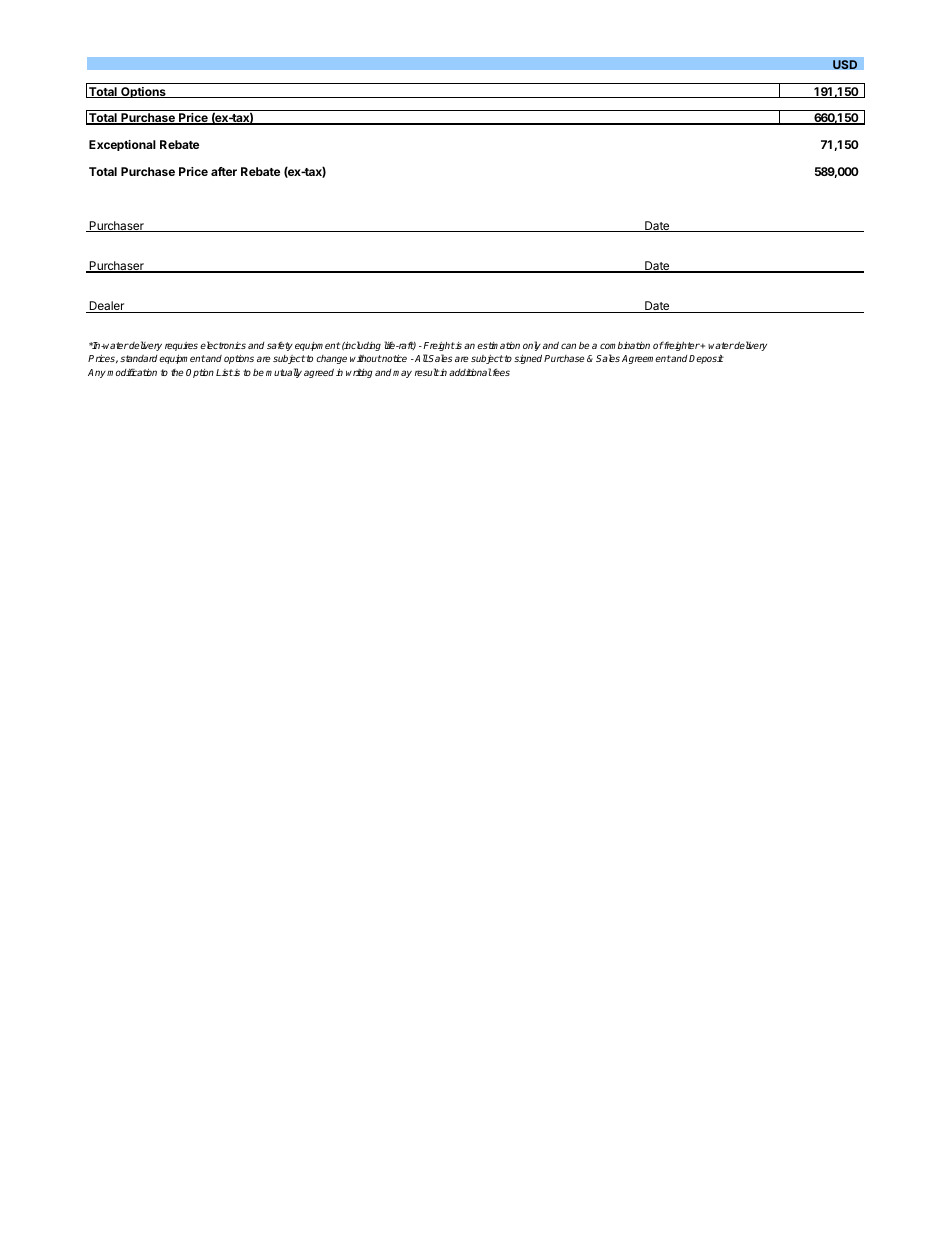 This screenshot has height=1233, width=952. Describe the element at coordinates (181, 346) in the screenshot. I see `requires` at that location.
